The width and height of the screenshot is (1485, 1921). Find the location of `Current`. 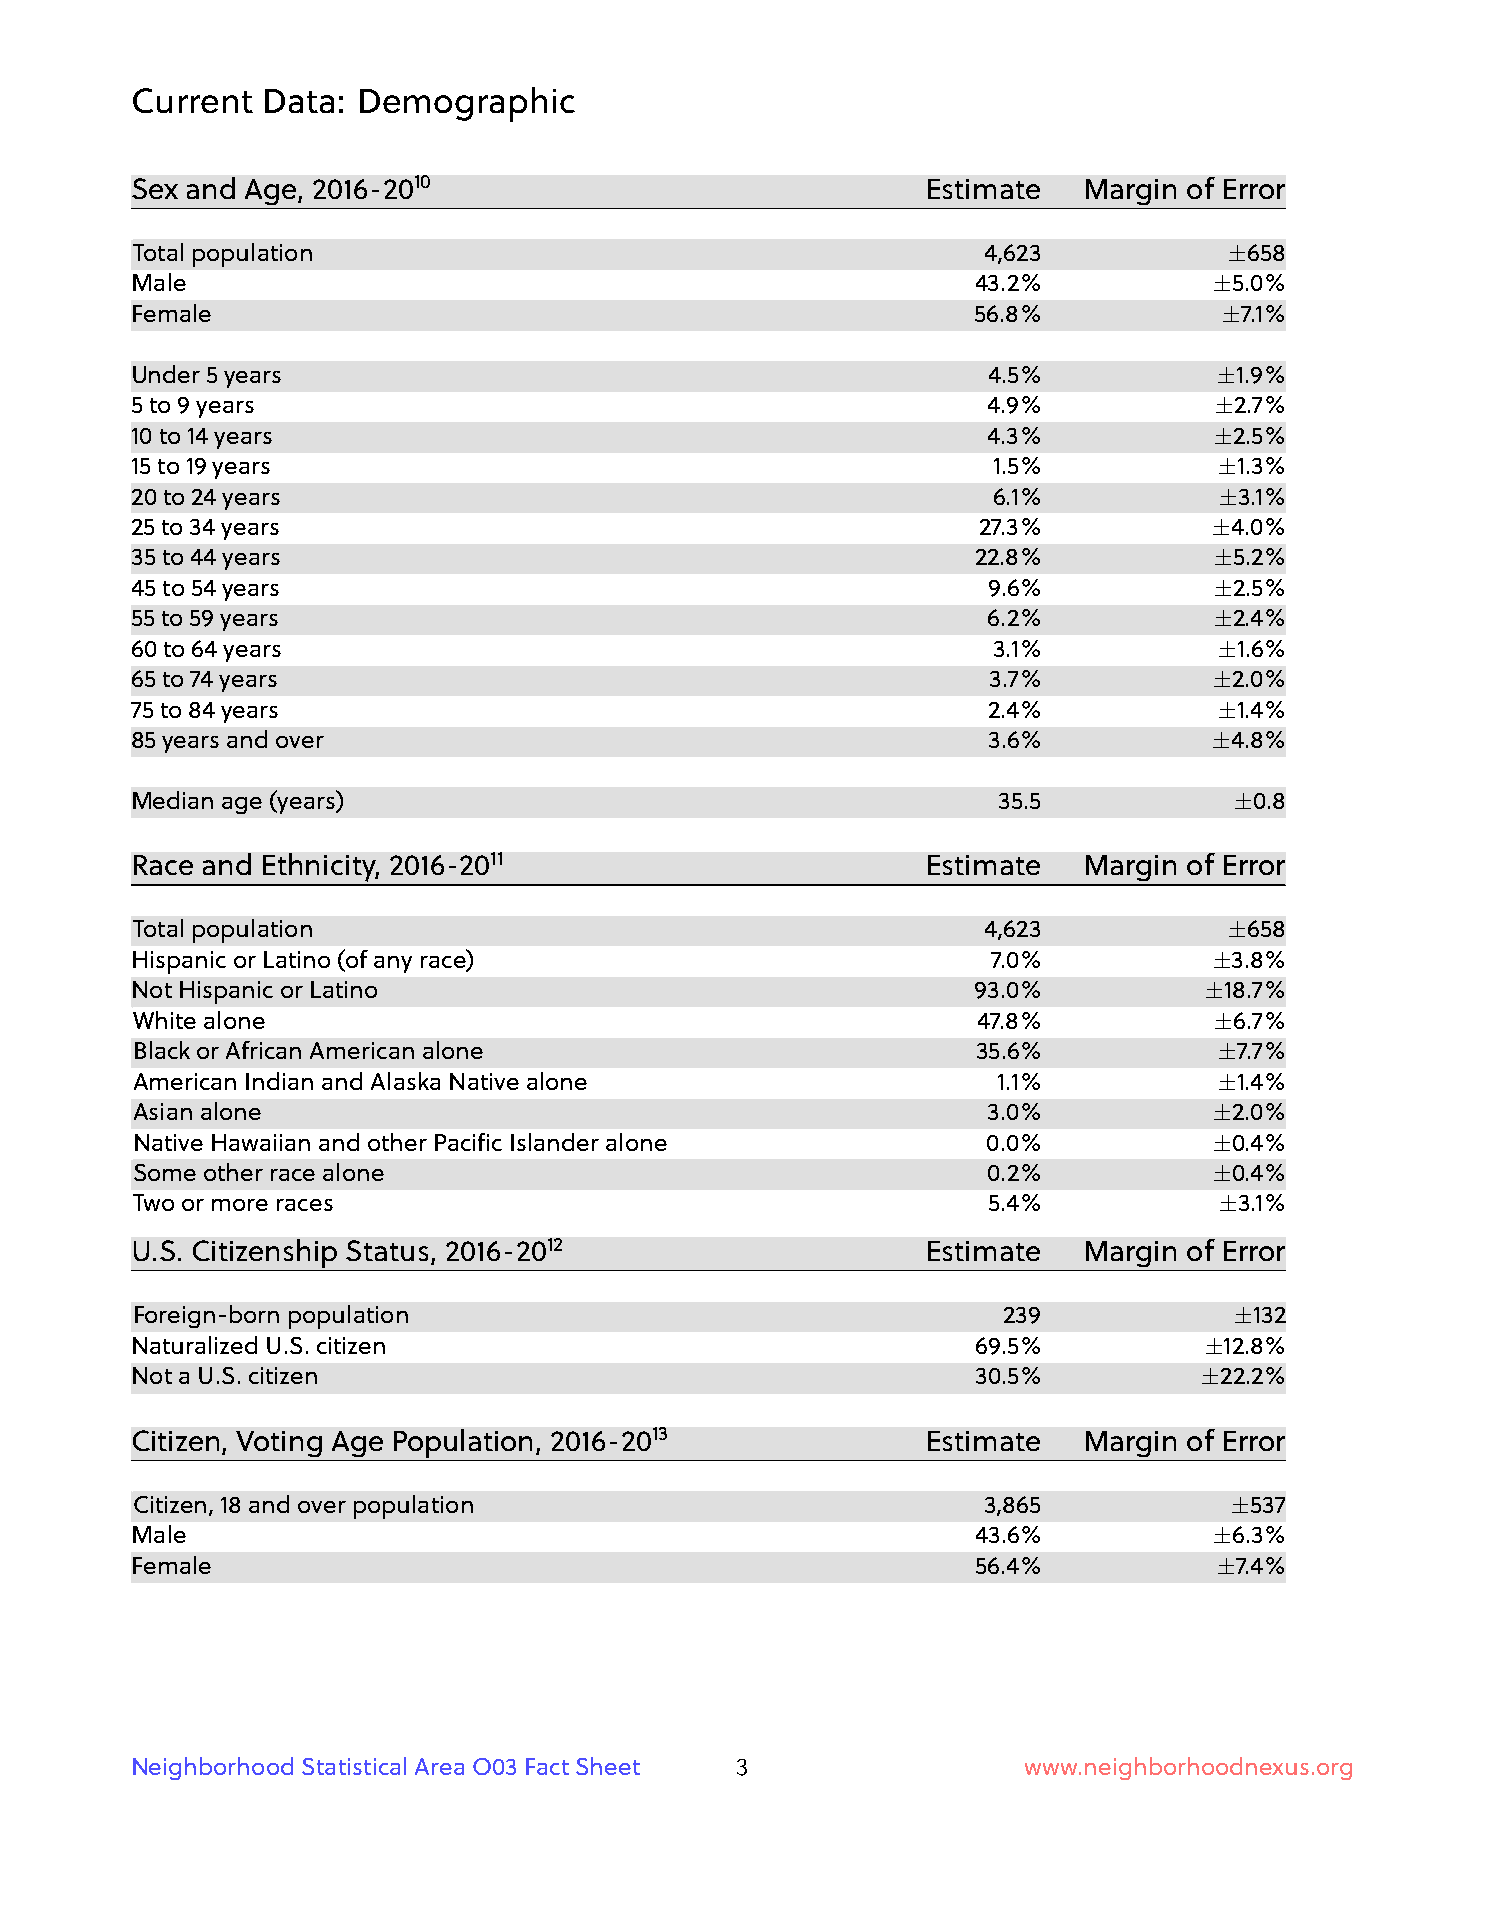

Current is located at coordinates (193, 100).
